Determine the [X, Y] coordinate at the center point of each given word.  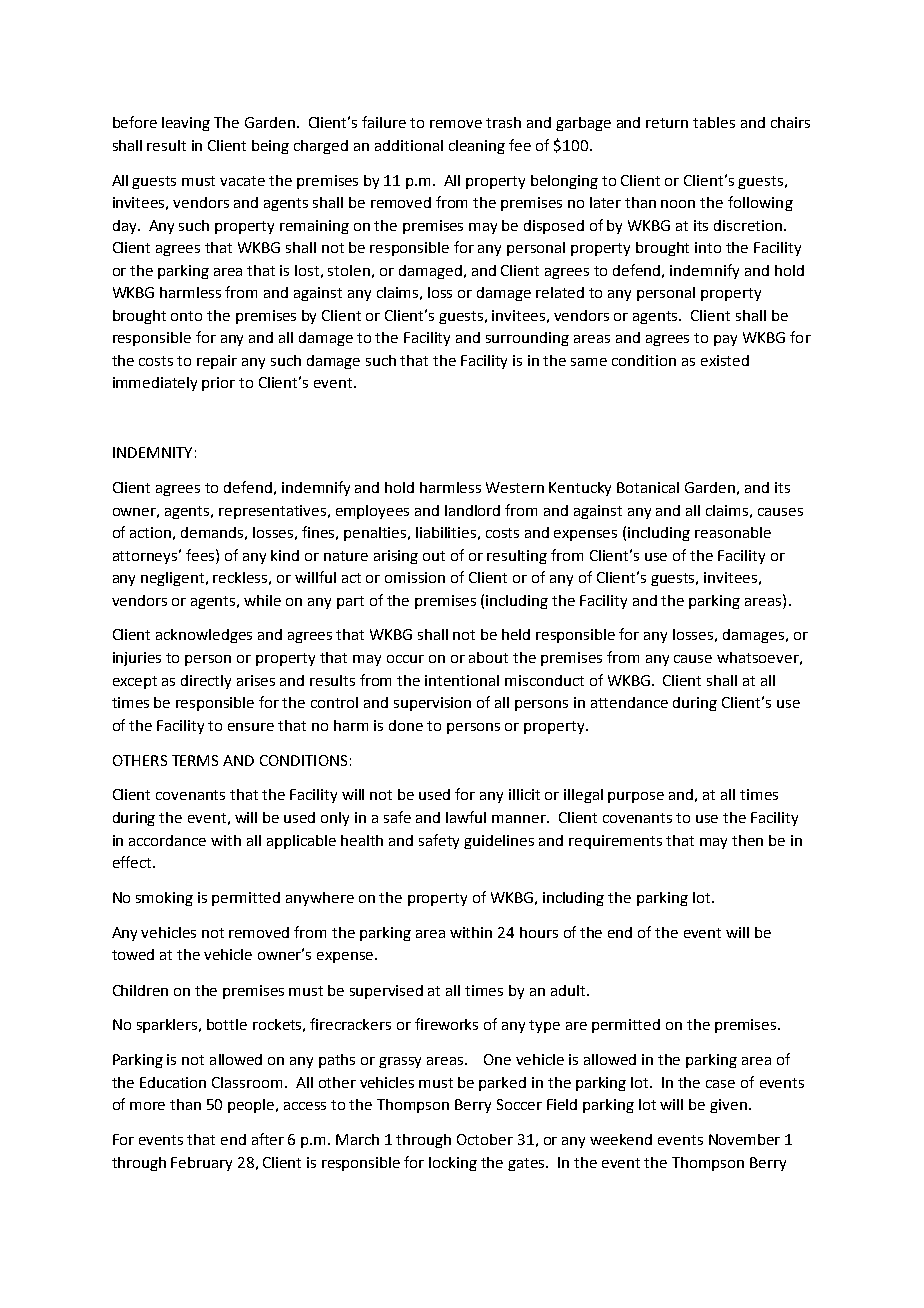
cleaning [477, 147]
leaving [186, 124]
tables [714, 122]
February [201, 1164]
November [744, 1139]
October [485, 1139]
